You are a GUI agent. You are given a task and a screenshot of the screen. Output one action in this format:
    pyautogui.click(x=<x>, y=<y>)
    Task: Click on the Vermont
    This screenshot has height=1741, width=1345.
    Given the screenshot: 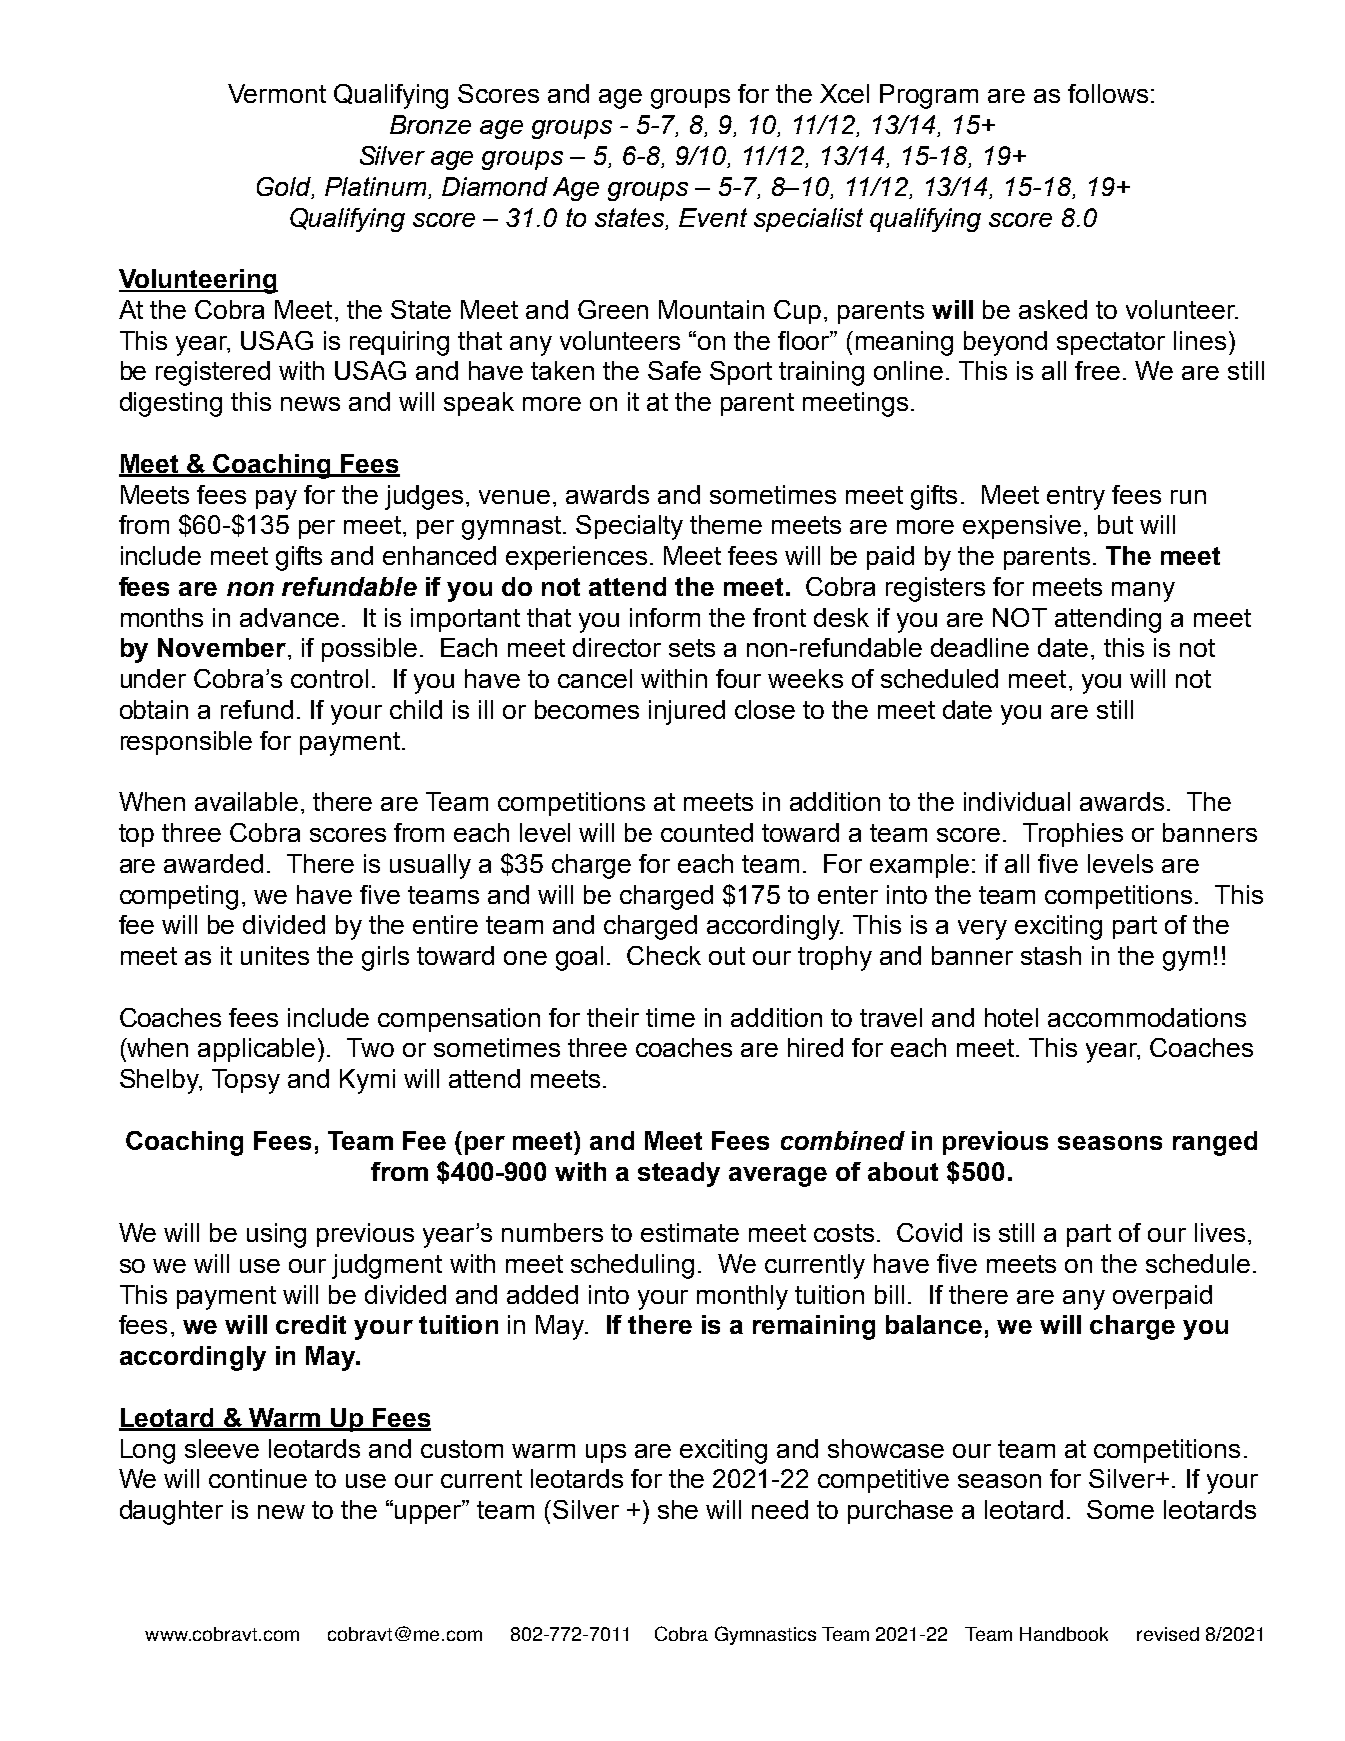 What is the action you would take?
    pyautogui.click(x=277, y=93)
